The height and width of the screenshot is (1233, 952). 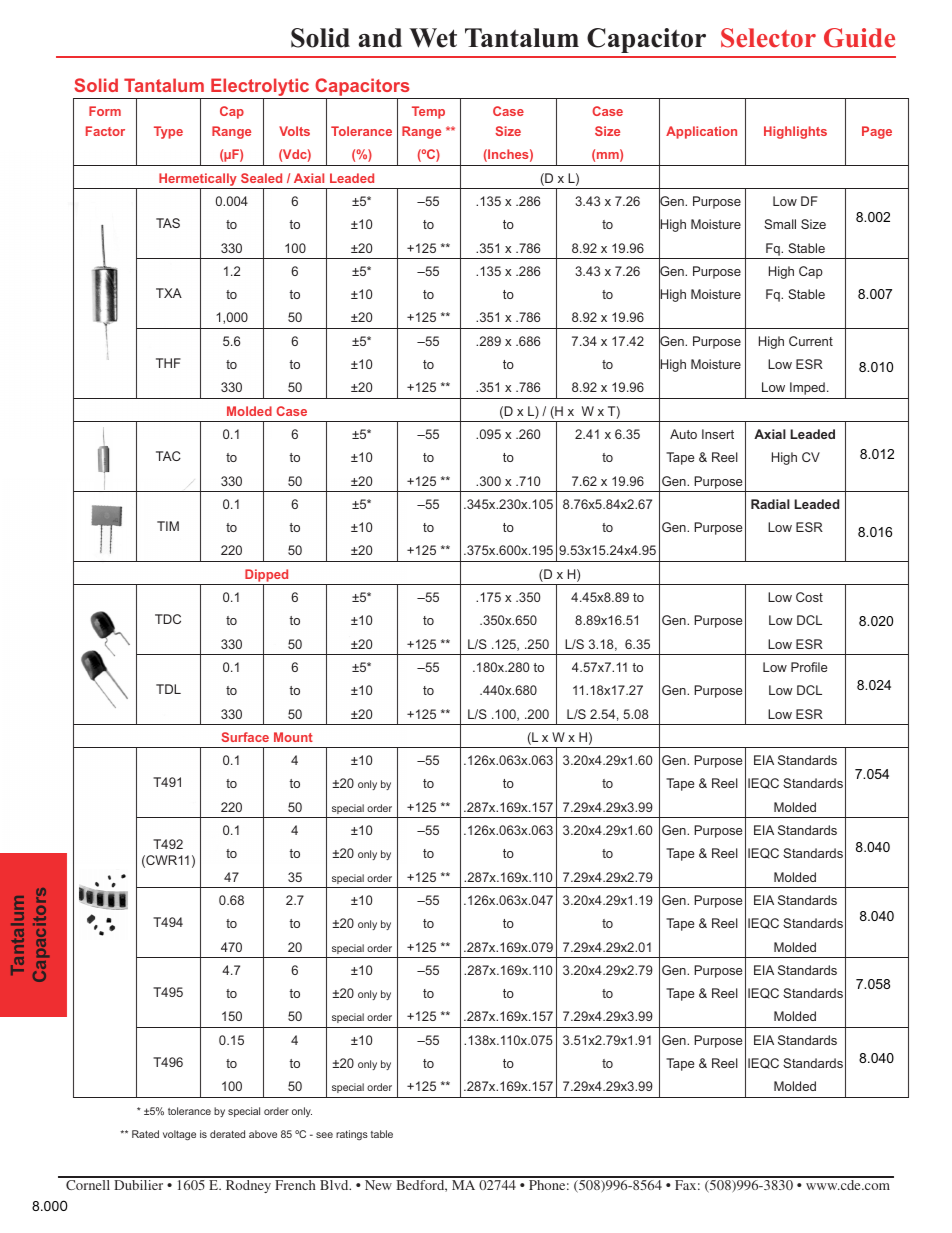 What do you see at coordinates (179, 1135) in the screenshot?
I see `voltage` at bounding box center [179, 1135].
